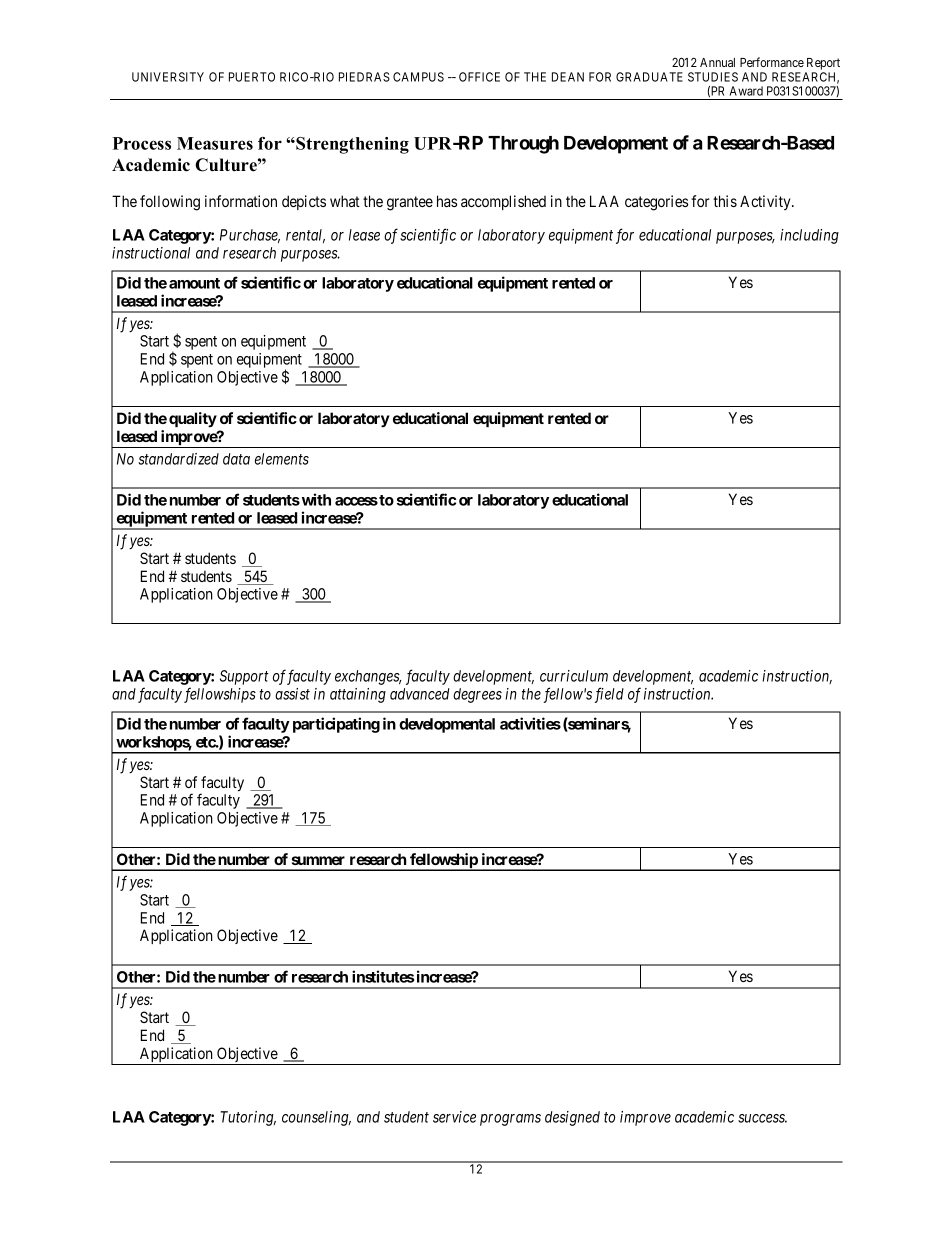  Describe the element at coordinates (252, 77) in the image. I see `PUERTO` at that location.
